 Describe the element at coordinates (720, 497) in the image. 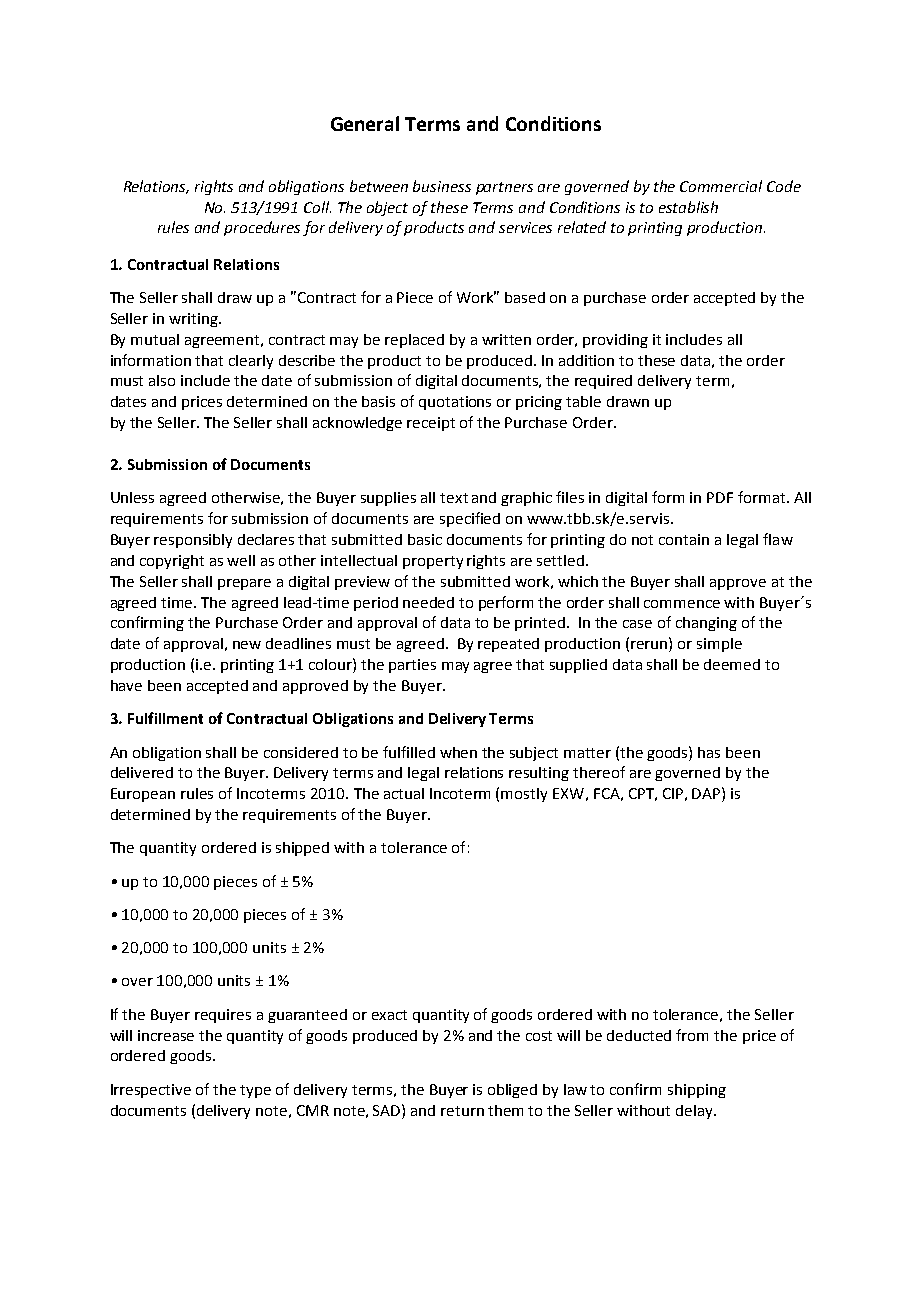

I see `PDF` at that location.
